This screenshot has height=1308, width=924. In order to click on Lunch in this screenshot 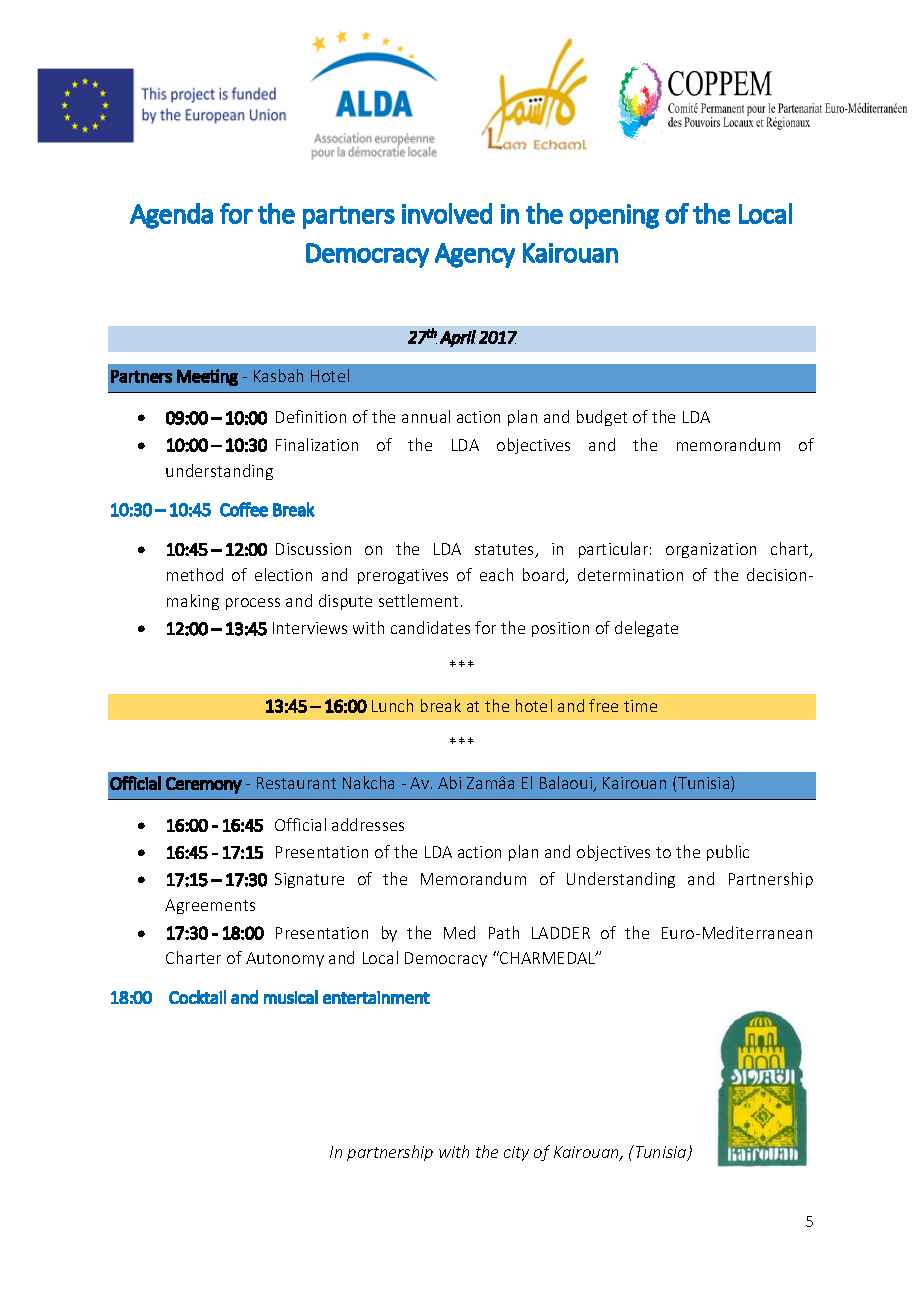, I will do `click(392, 705)`.
